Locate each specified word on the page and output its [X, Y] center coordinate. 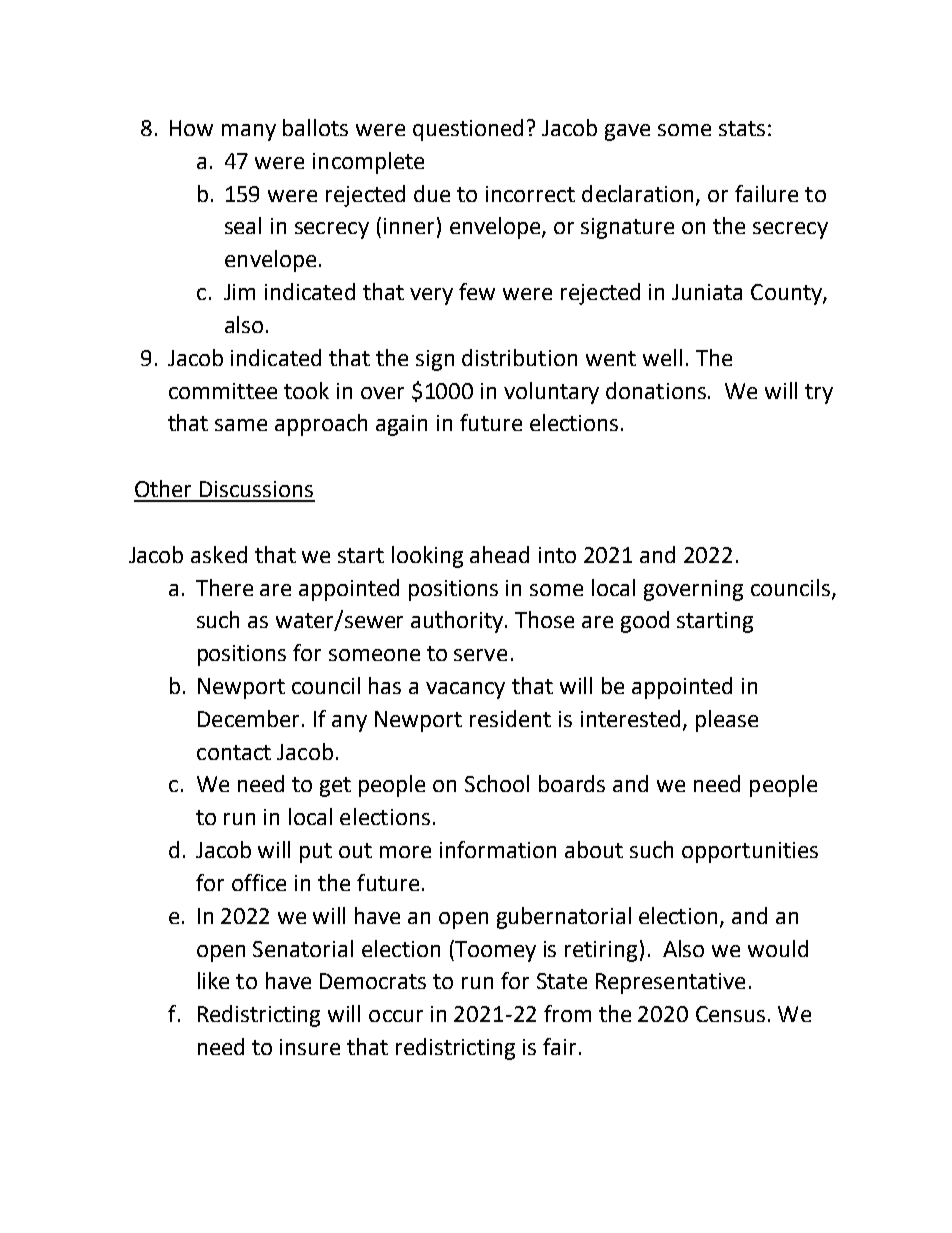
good [645, 622]
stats [742, 128]
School [497, 783]
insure [310, 1047]
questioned [468, 130]
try [819, 394]
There [224, 587]
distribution [519, 357]
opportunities [750, 852]
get [335, 787]
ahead [499, 554]
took [306, 390]
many [249, 132]
